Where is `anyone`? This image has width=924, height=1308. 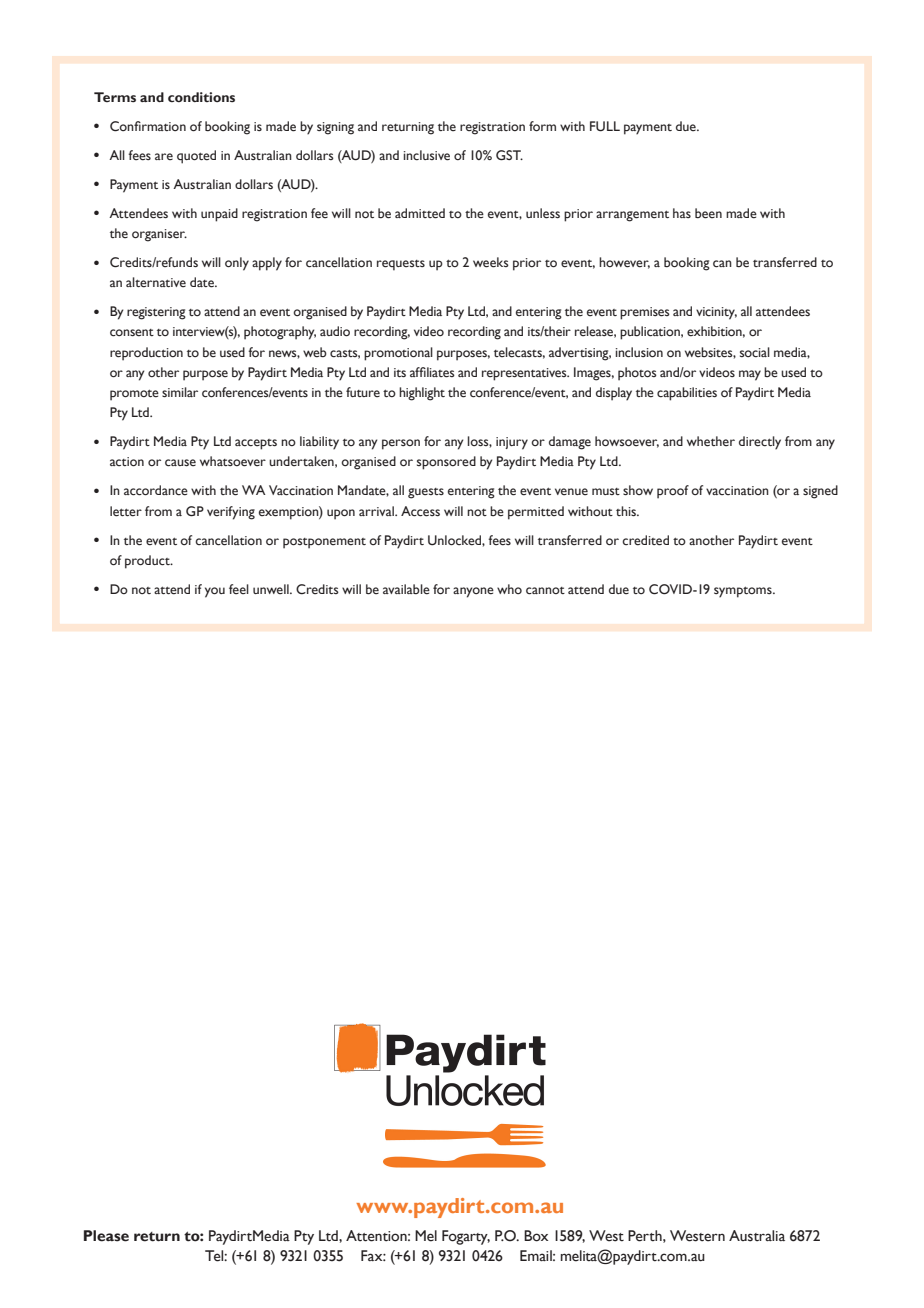 anyone is located at coordinates (473, 592).
